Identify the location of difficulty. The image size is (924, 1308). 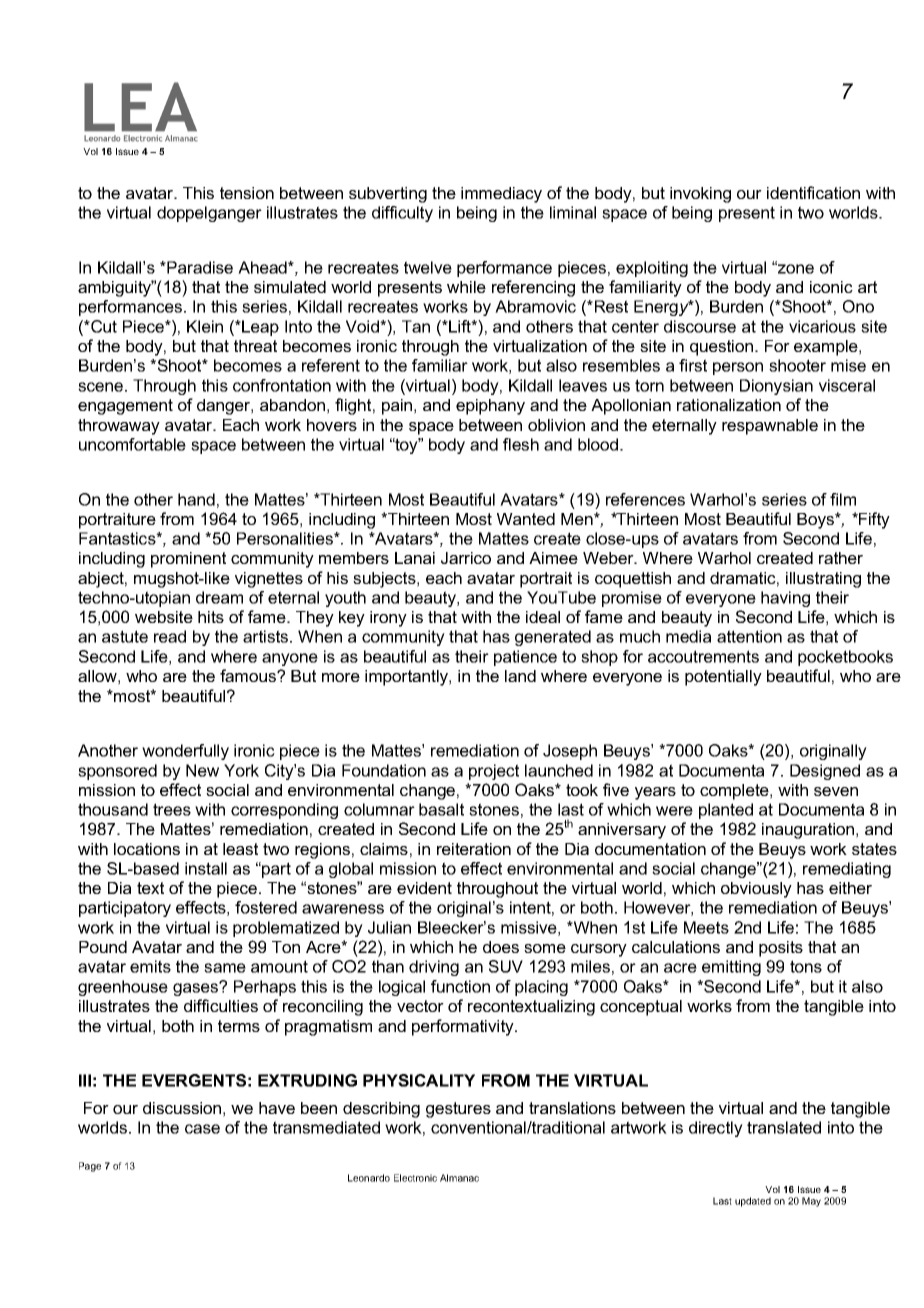
(402, 214).
